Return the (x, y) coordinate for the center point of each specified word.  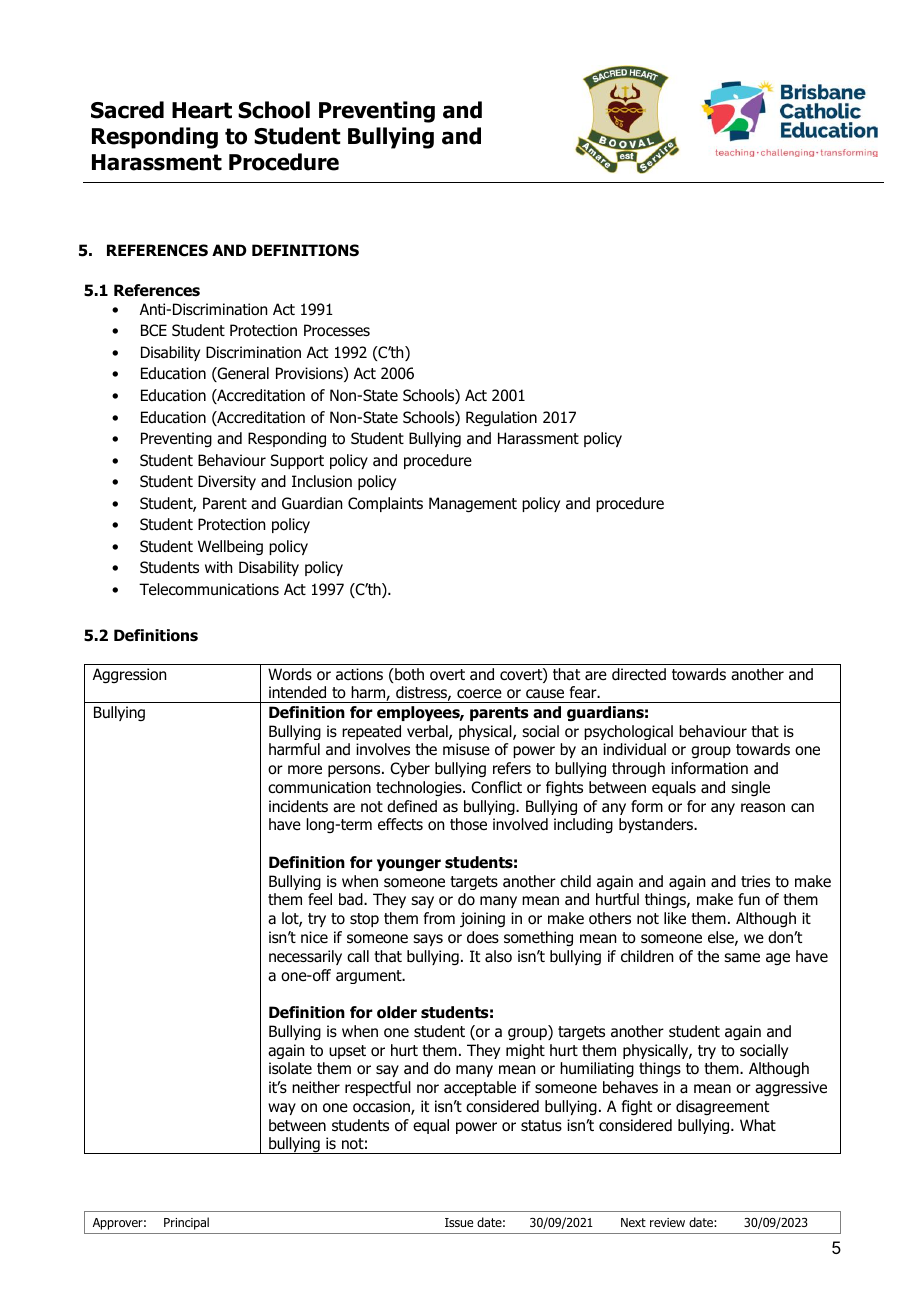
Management (473, 505)
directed (639, 674)
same (742, 958)
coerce (479, 694)
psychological (628, 732)
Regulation (501, 419)
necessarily (305, 957)
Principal (186, 1223)
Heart (202, 110)
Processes (337, 330)
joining (482, 919)
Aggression (129, 676)
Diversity (227, 482)
